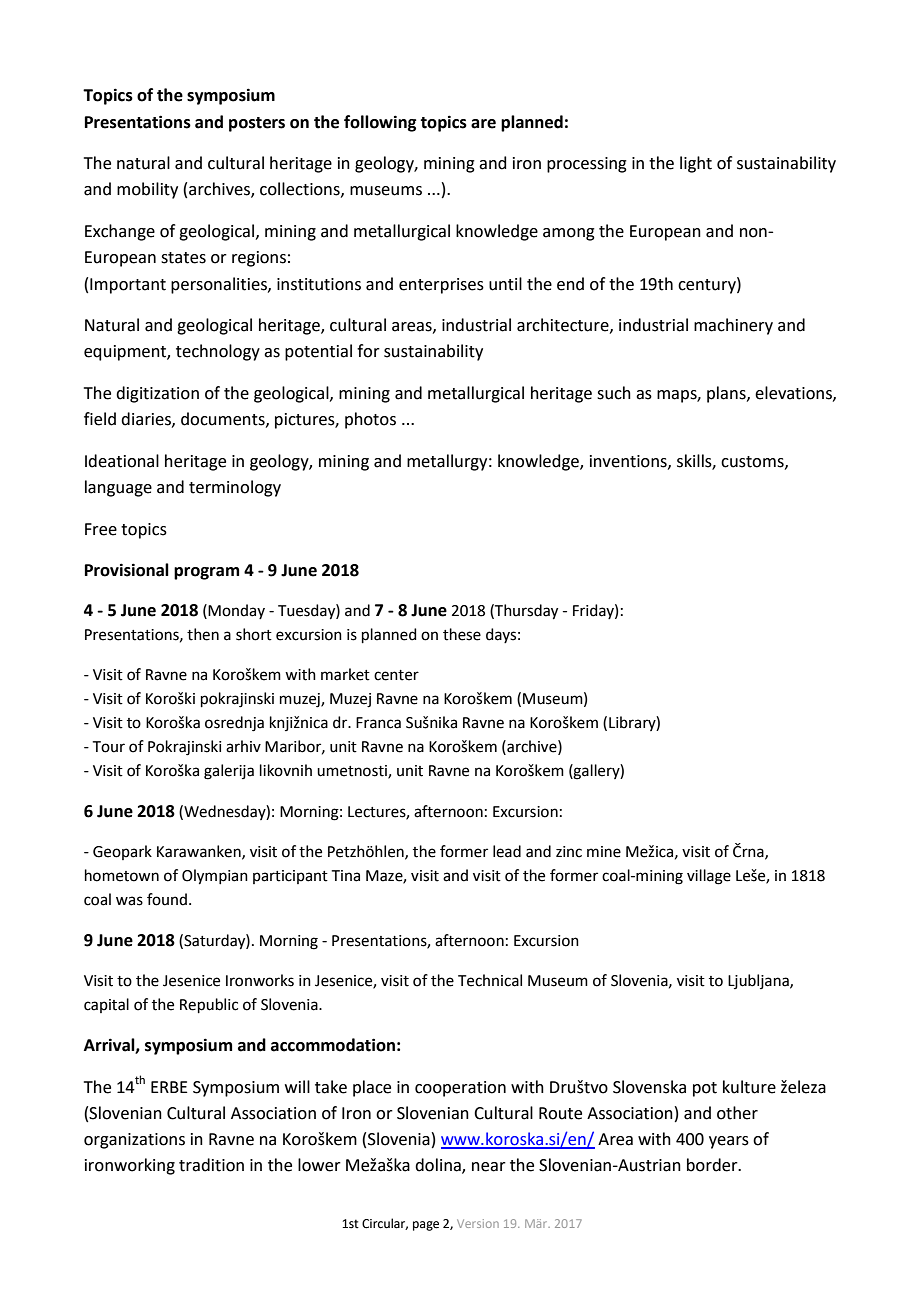 This screenshot has height=1308, width=924. What do you see at coordinates (727, 394) in the screenshot?
I see `plans` at bounding box center [727, 394].
